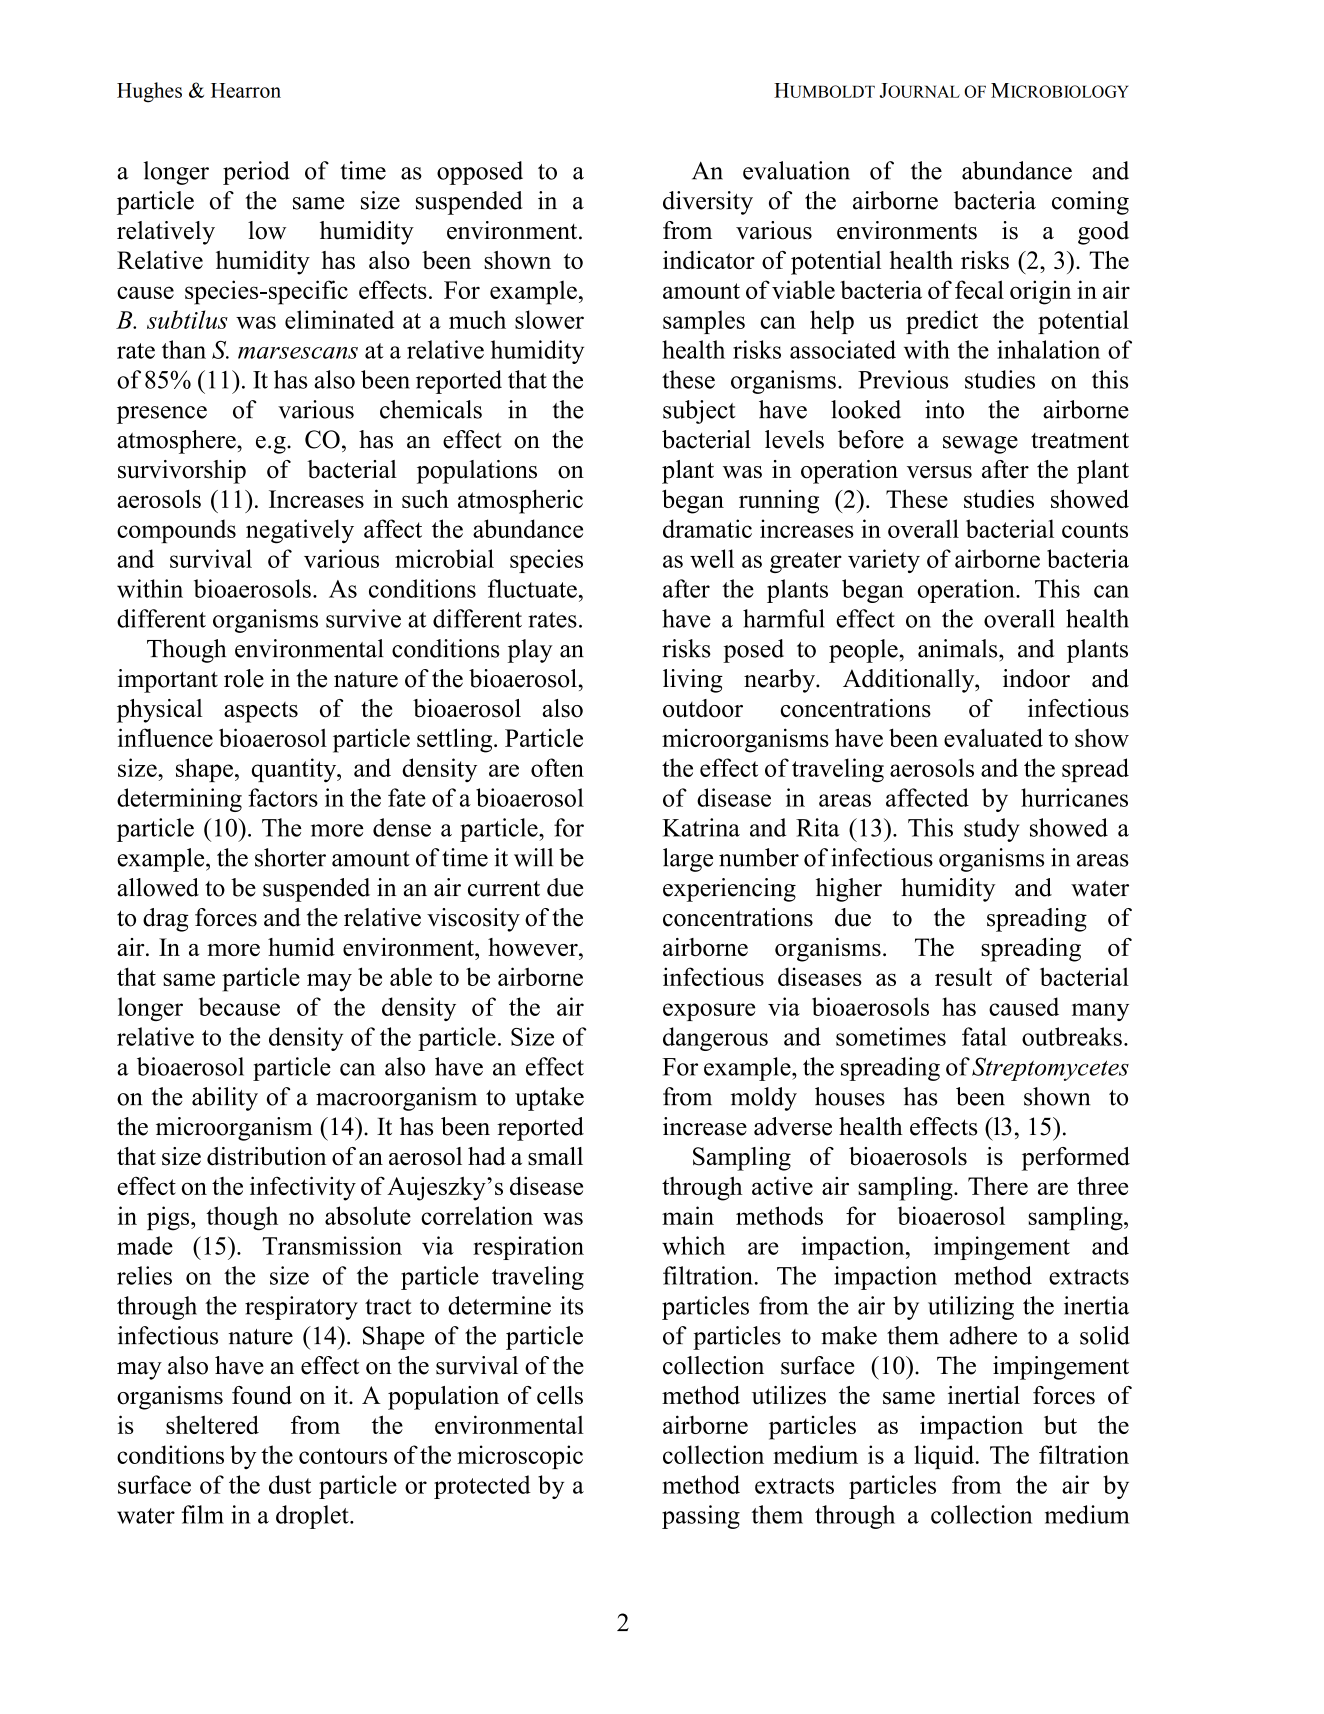  What do you see at coordinates (290, 1484) in the screenshot?
I see `dust` at bounding box center [290, 1484].
